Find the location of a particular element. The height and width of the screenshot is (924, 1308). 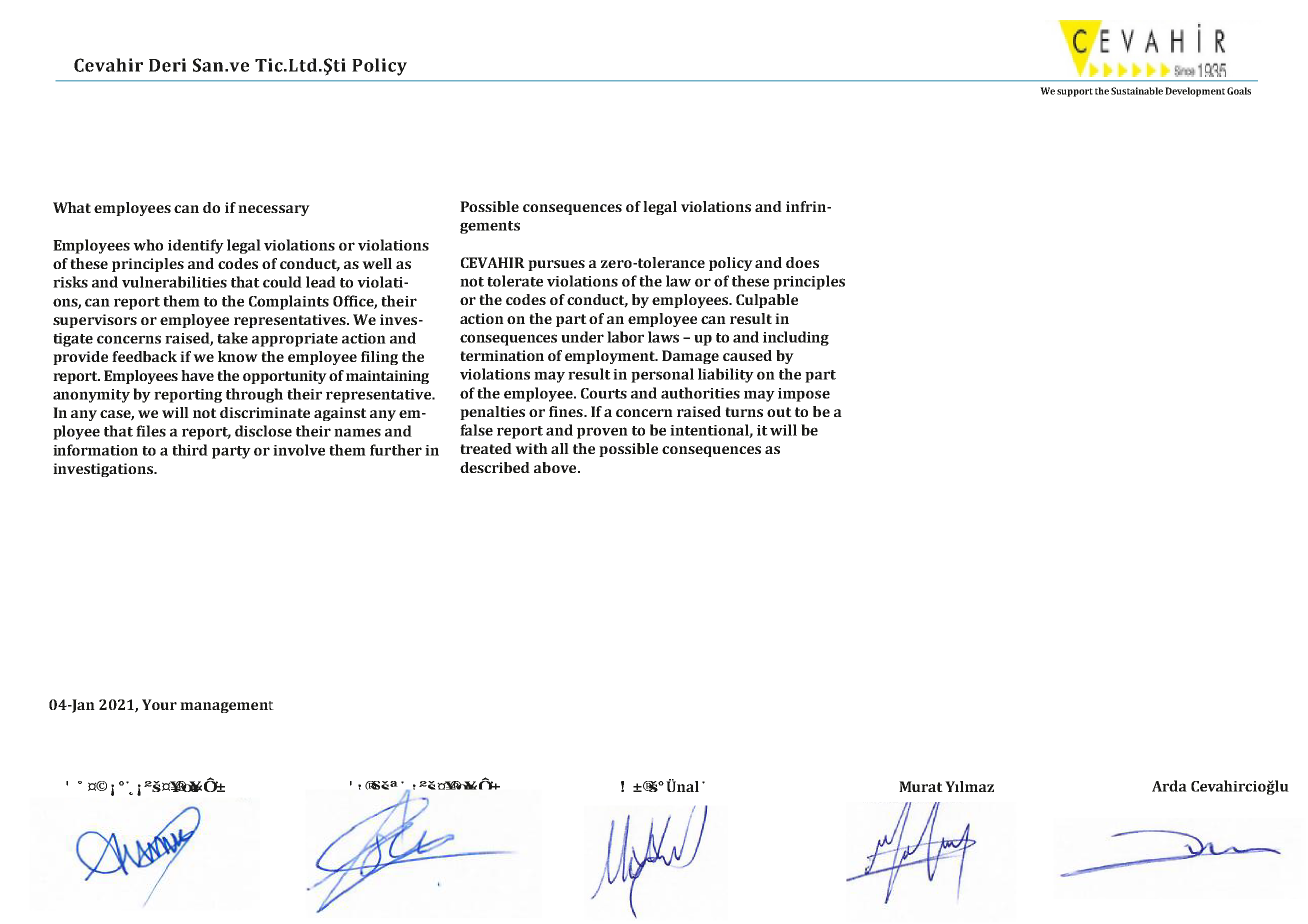

vulnerabilities is located at coordinates (174, 282).
